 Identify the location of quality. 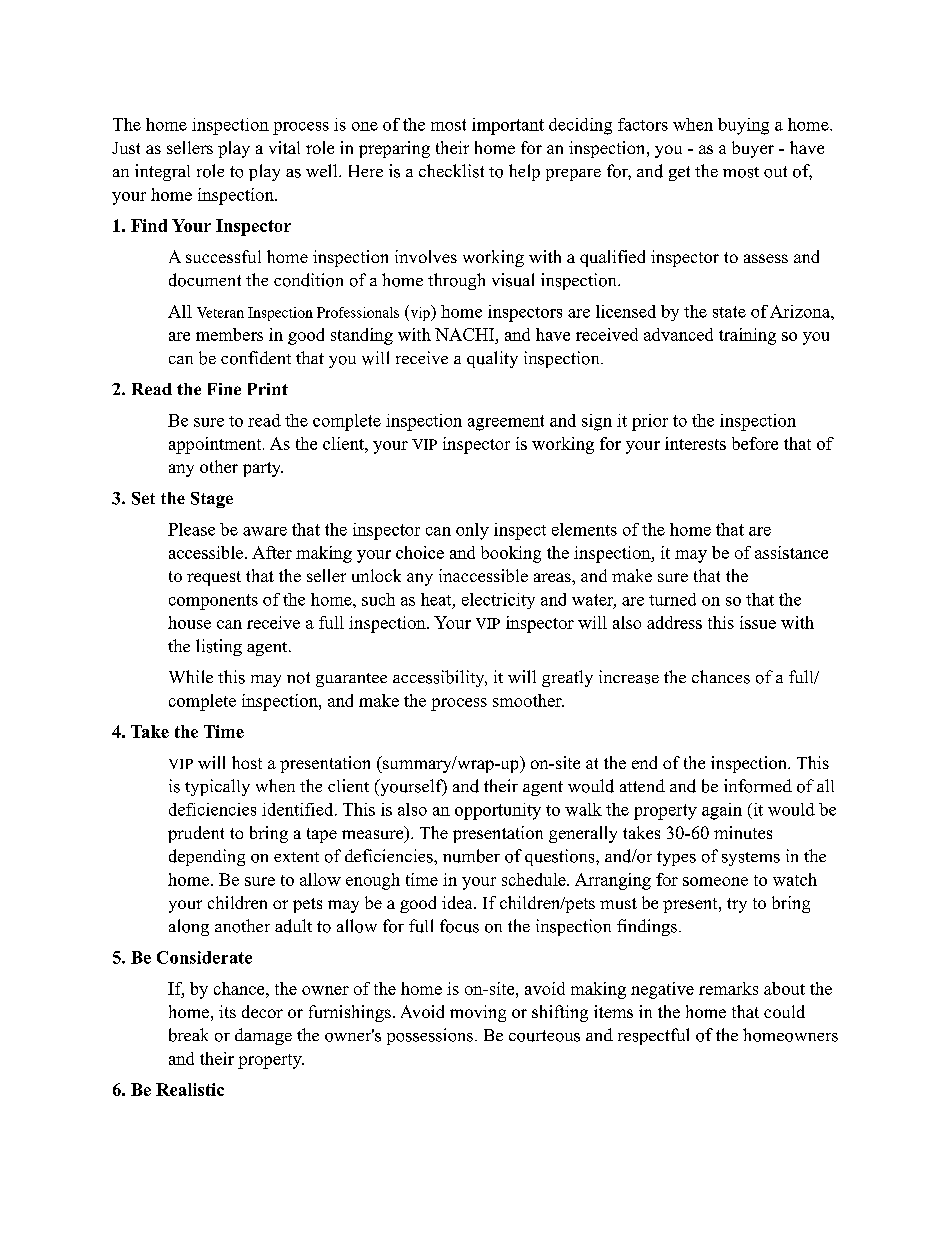
(492, 359).
